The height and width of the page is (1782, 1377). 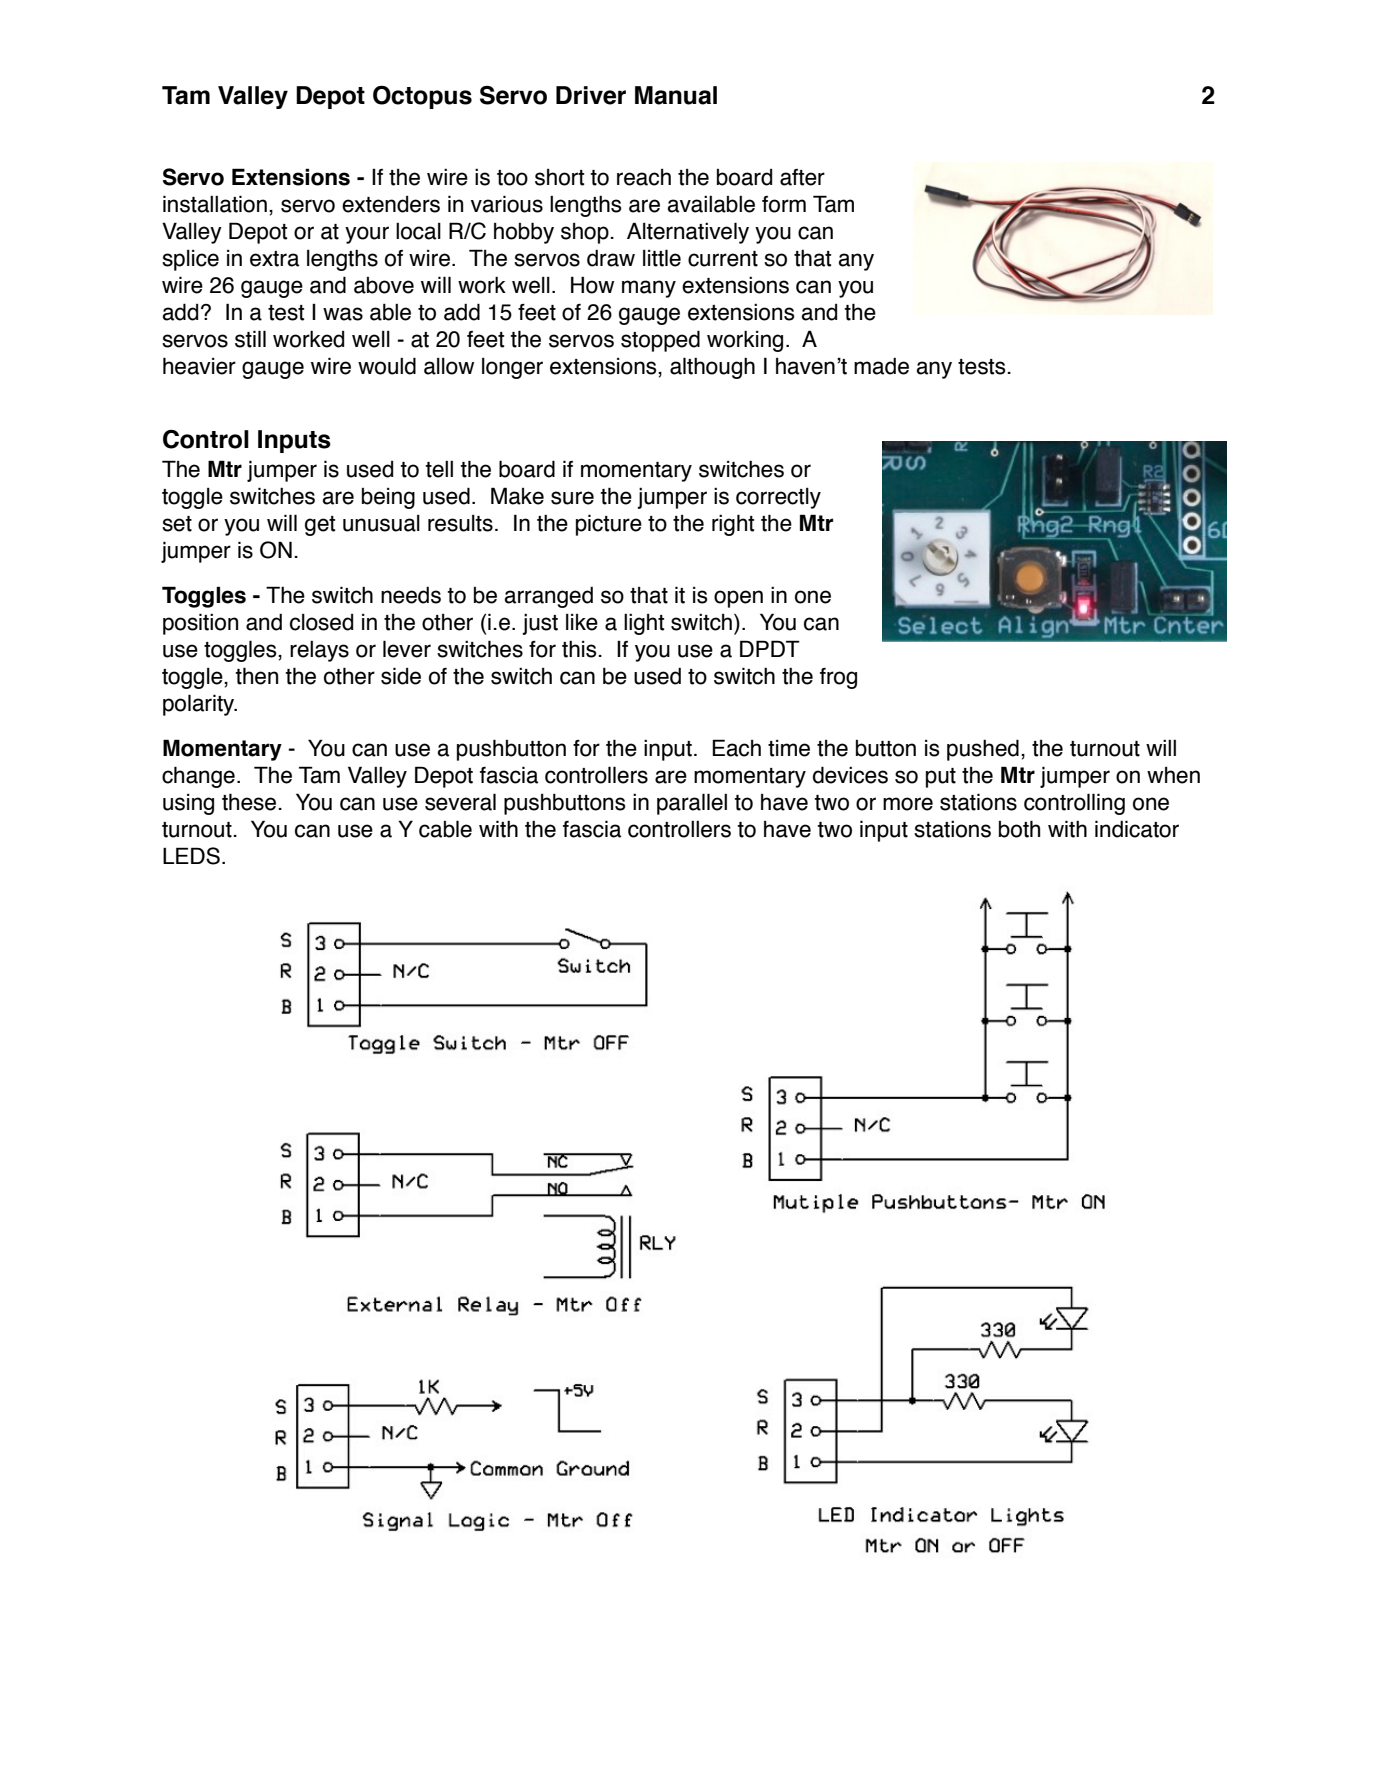 What do you see at coordinates (660, 341) in the page?
I see `stopped` at bounding box center [660, 341].
